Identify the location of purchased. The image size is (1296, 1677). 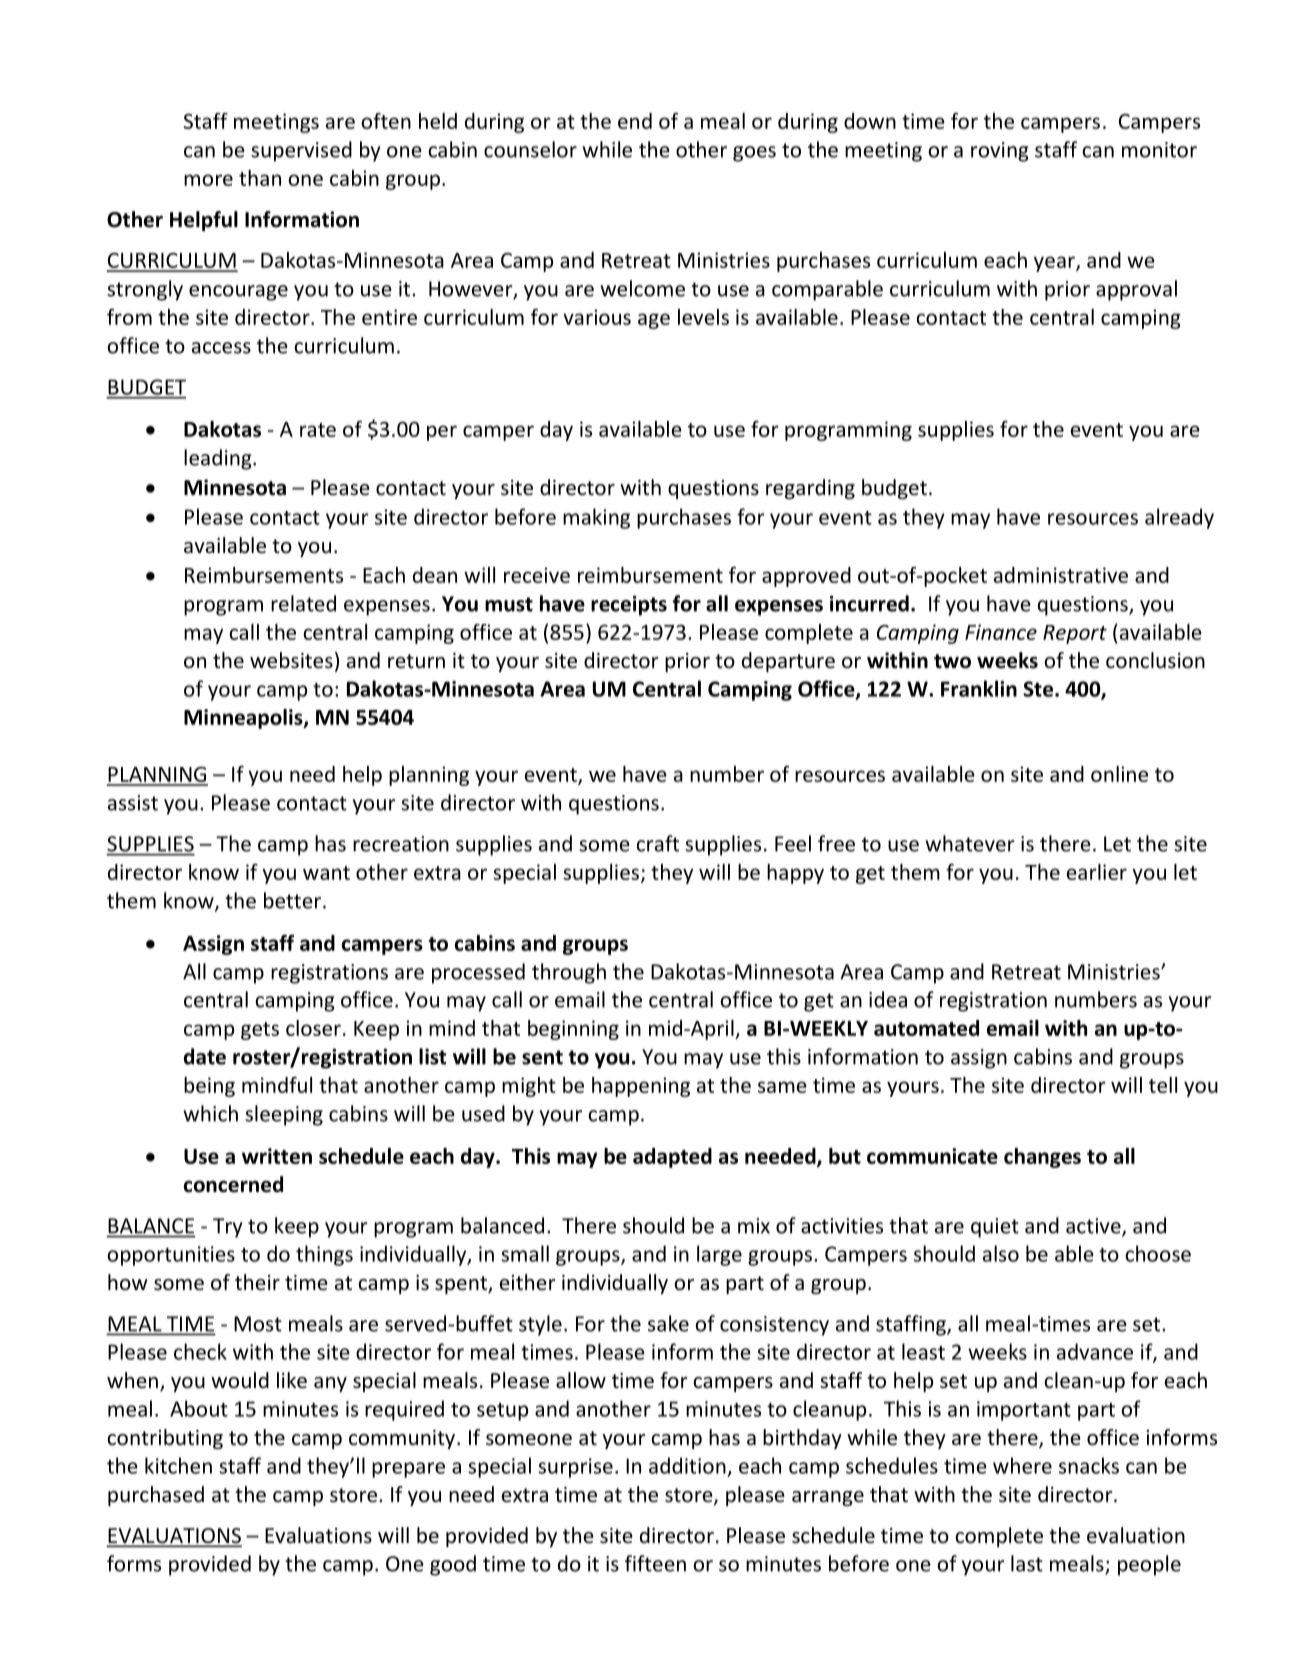
(156, 1496).
